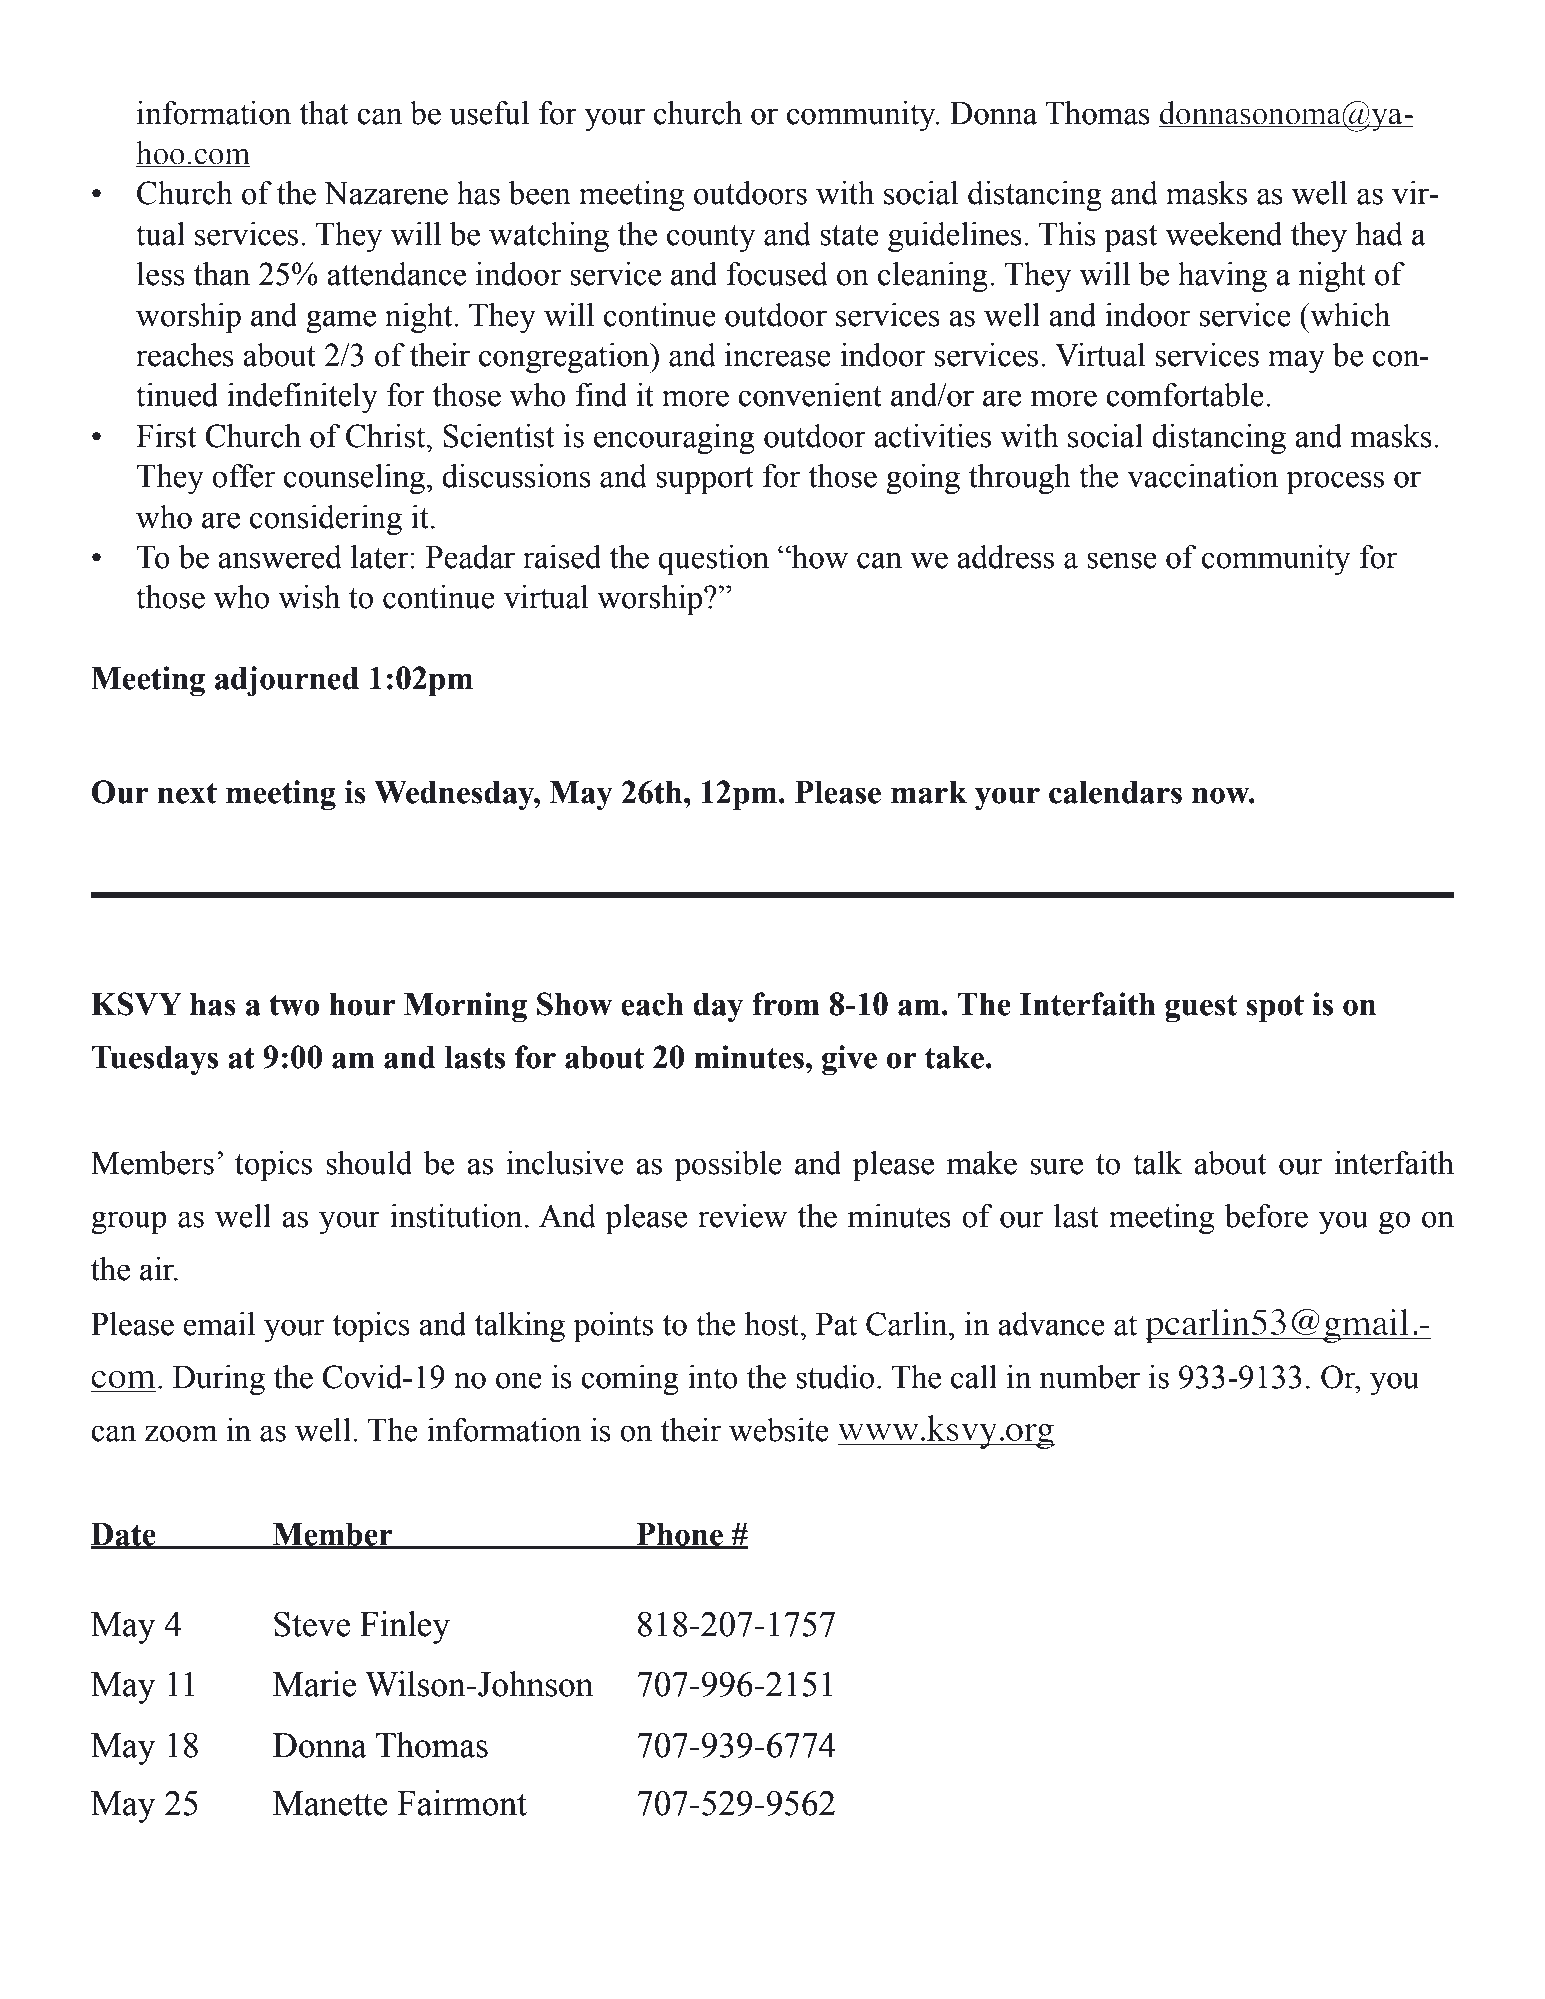 The height and width of the screenshot is (1999, 1545). What do you see at coordinates (312, 1624) in the screenshot?
I see `Steve` at bounding box center [312, 1624].
